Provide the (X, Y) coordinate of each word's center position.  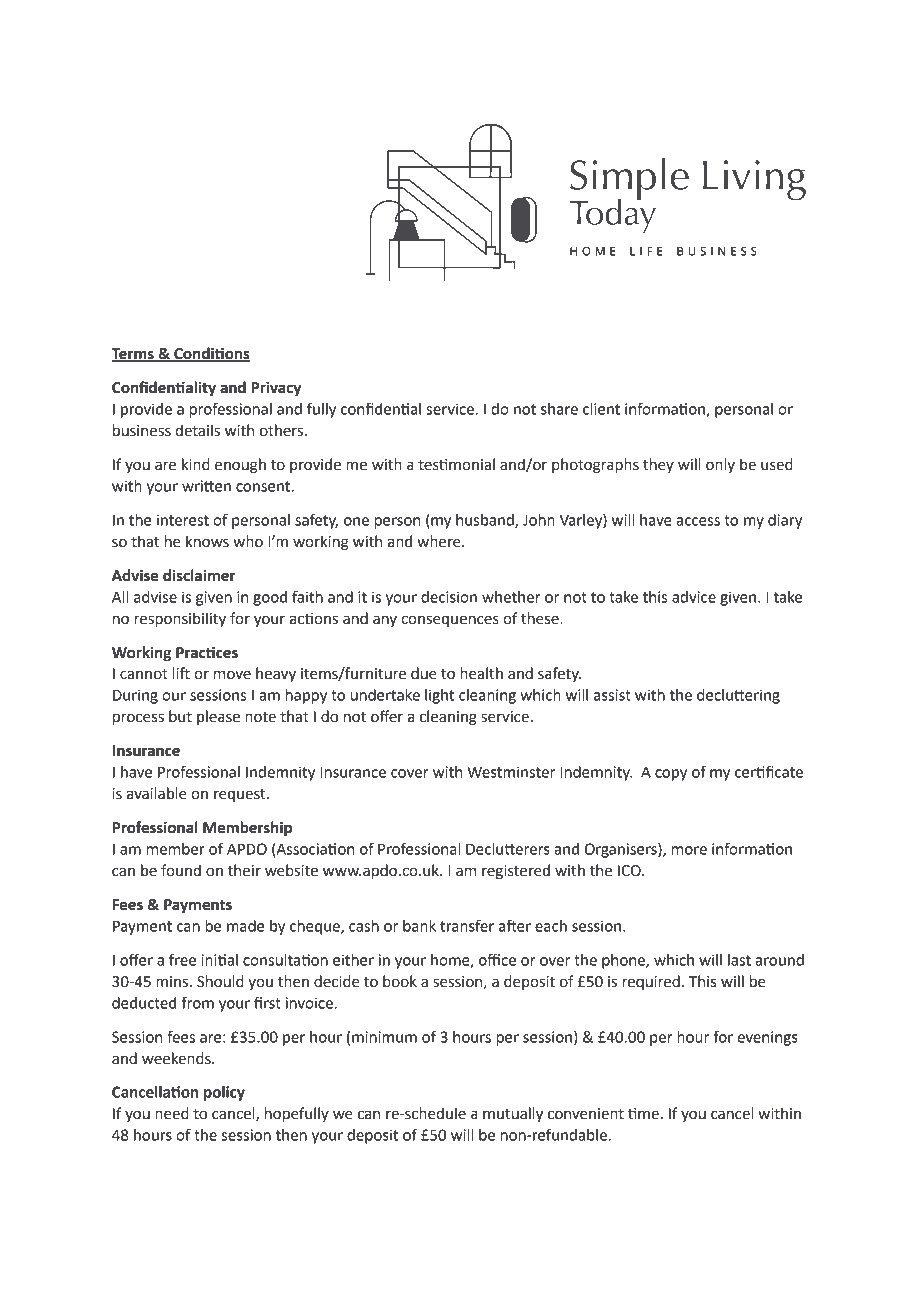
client (601, 409)
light (439, 696)
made (245, 926)
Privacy (276, 389)
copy (671, 775)
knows (207, 541)
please (218, 717)
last (739, 960)
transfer (467, 925)
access (698, 521)
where (440, 541)
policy (224, 1093)
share (559, 409)
